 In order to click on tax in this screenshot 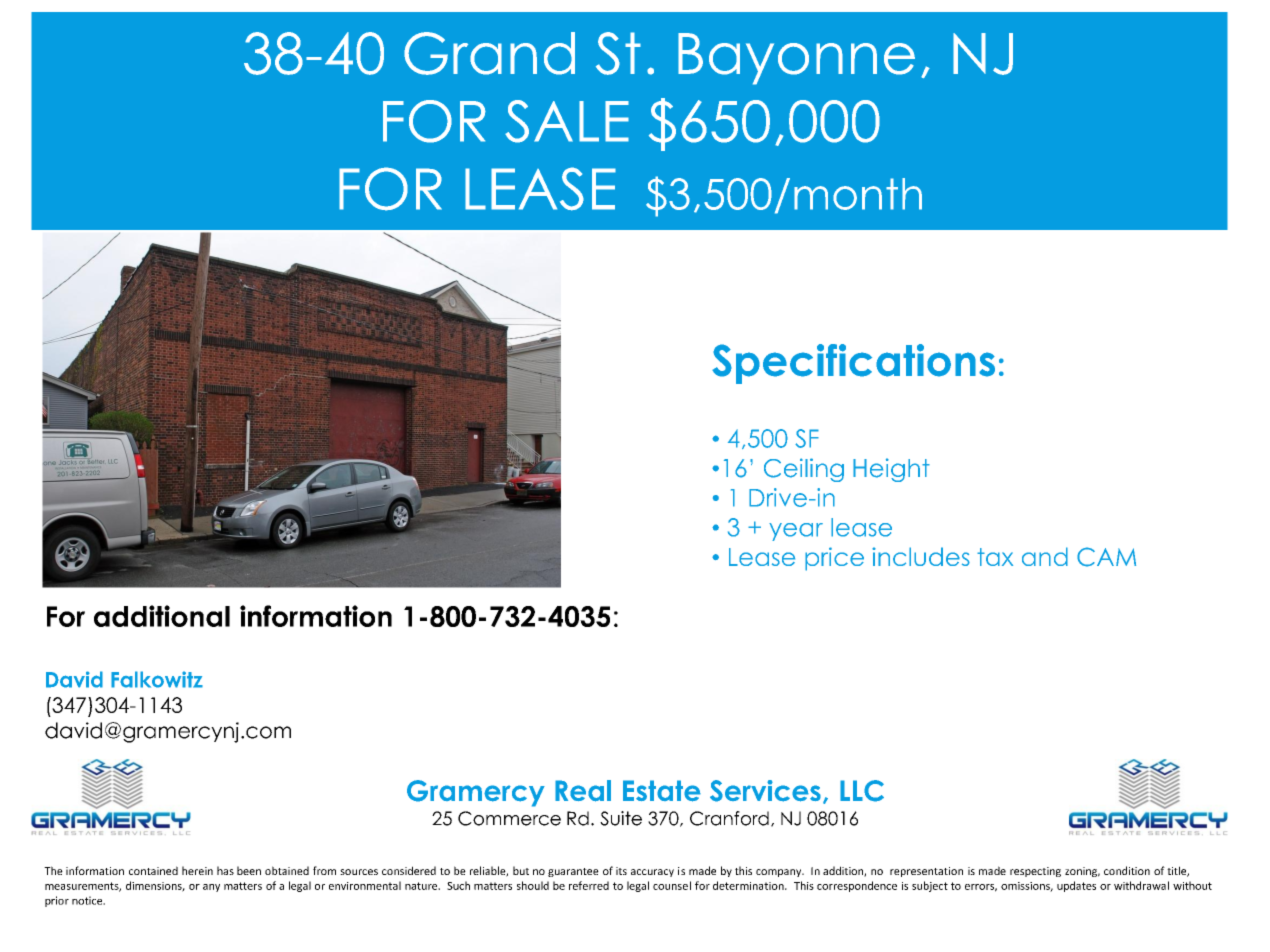, I will do `click(995, 557)`.
